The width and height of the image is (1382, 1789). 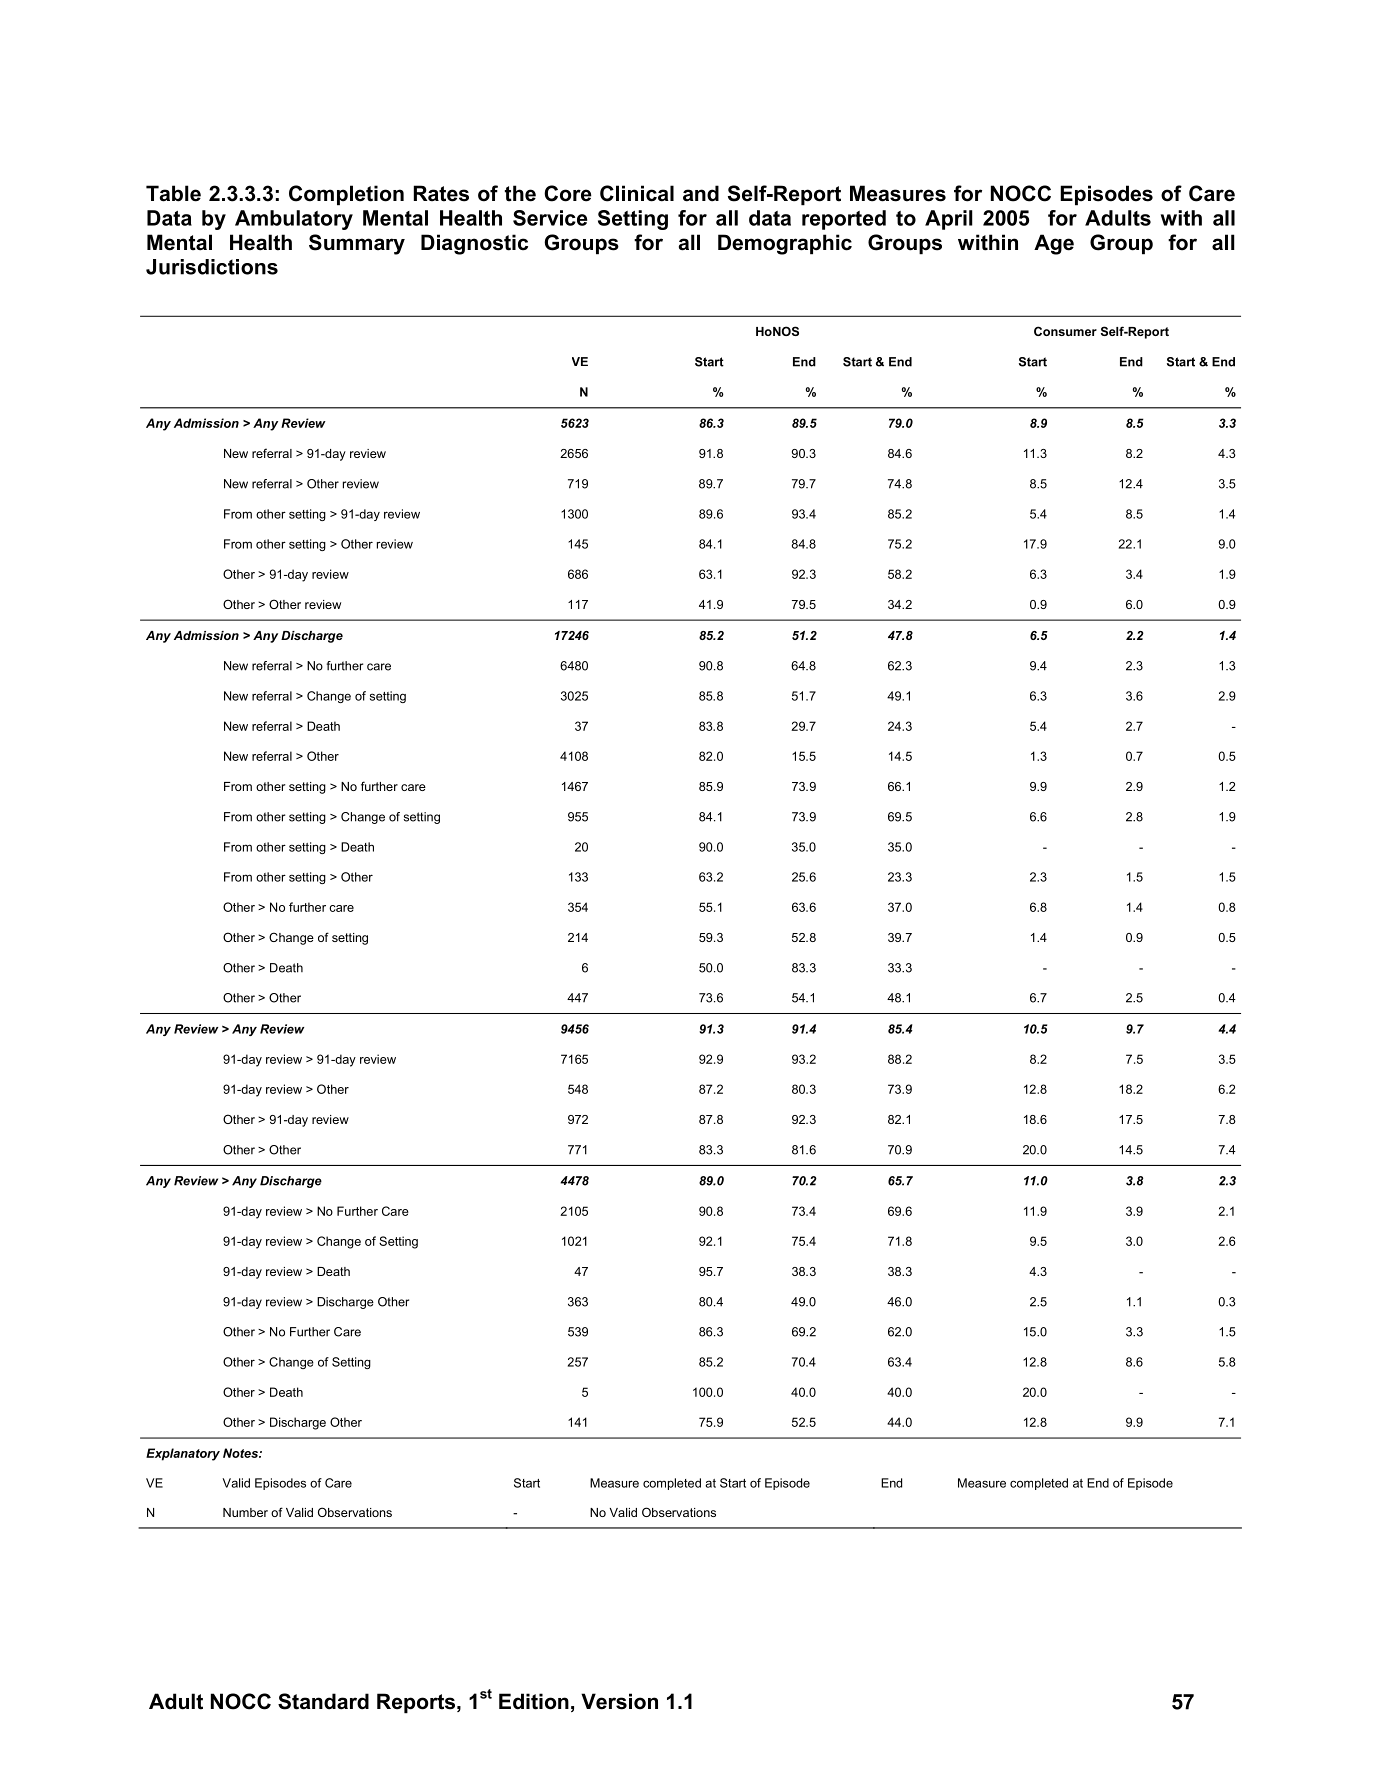 I want to click on Ambulatory, so click(x=294, y=220).
